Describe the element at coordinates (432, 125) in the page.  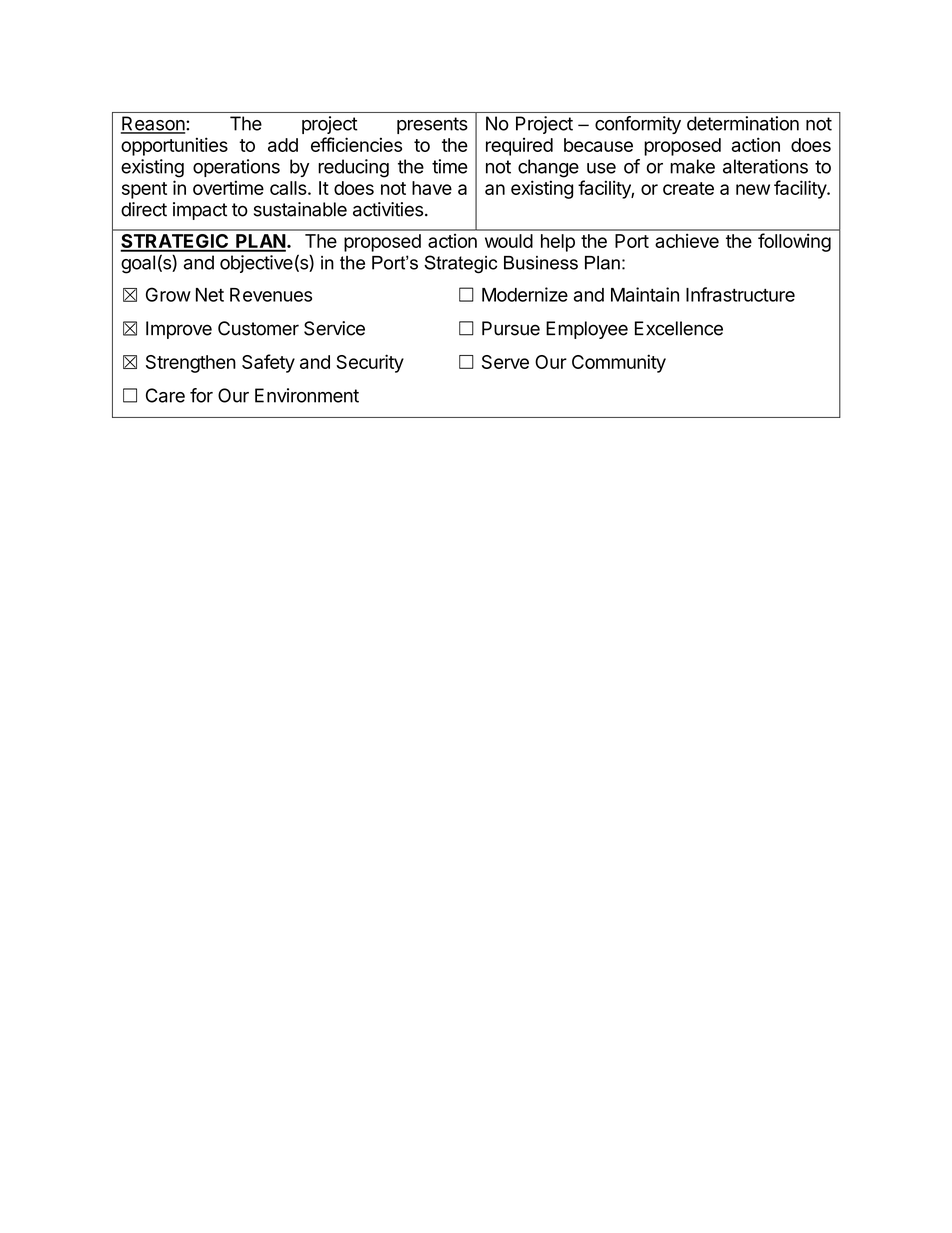
I see `presents` at that location.
